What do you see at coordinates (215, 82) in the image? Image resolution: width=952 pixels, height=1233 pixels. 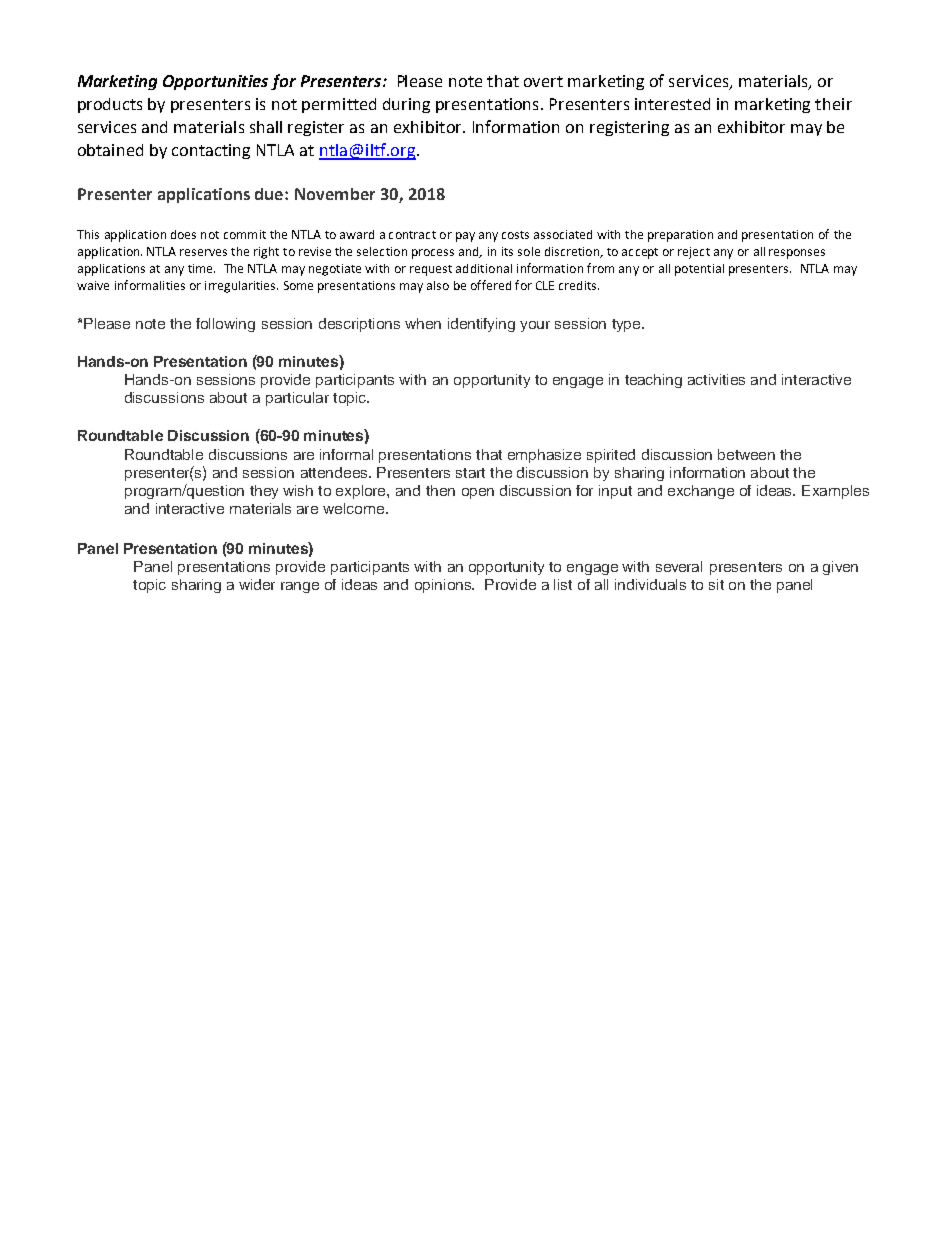 I see `Opportunities` at bounding box center [215, 82].
